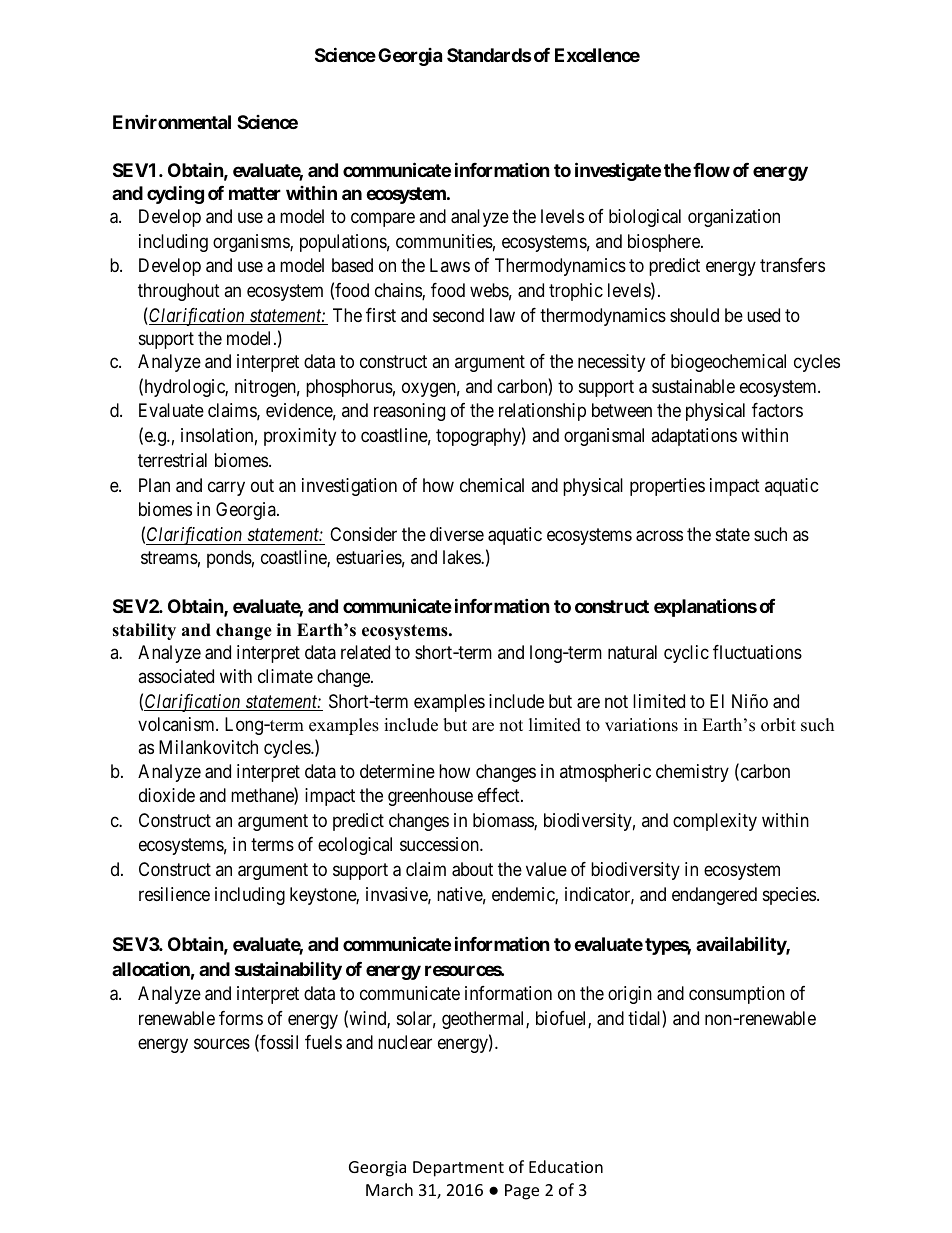 Image resolution: width=952 pixels, height=1233 pixels. Describe the element at coordinates (714, 896) in the screenshot. I see `endangered` at that location.
